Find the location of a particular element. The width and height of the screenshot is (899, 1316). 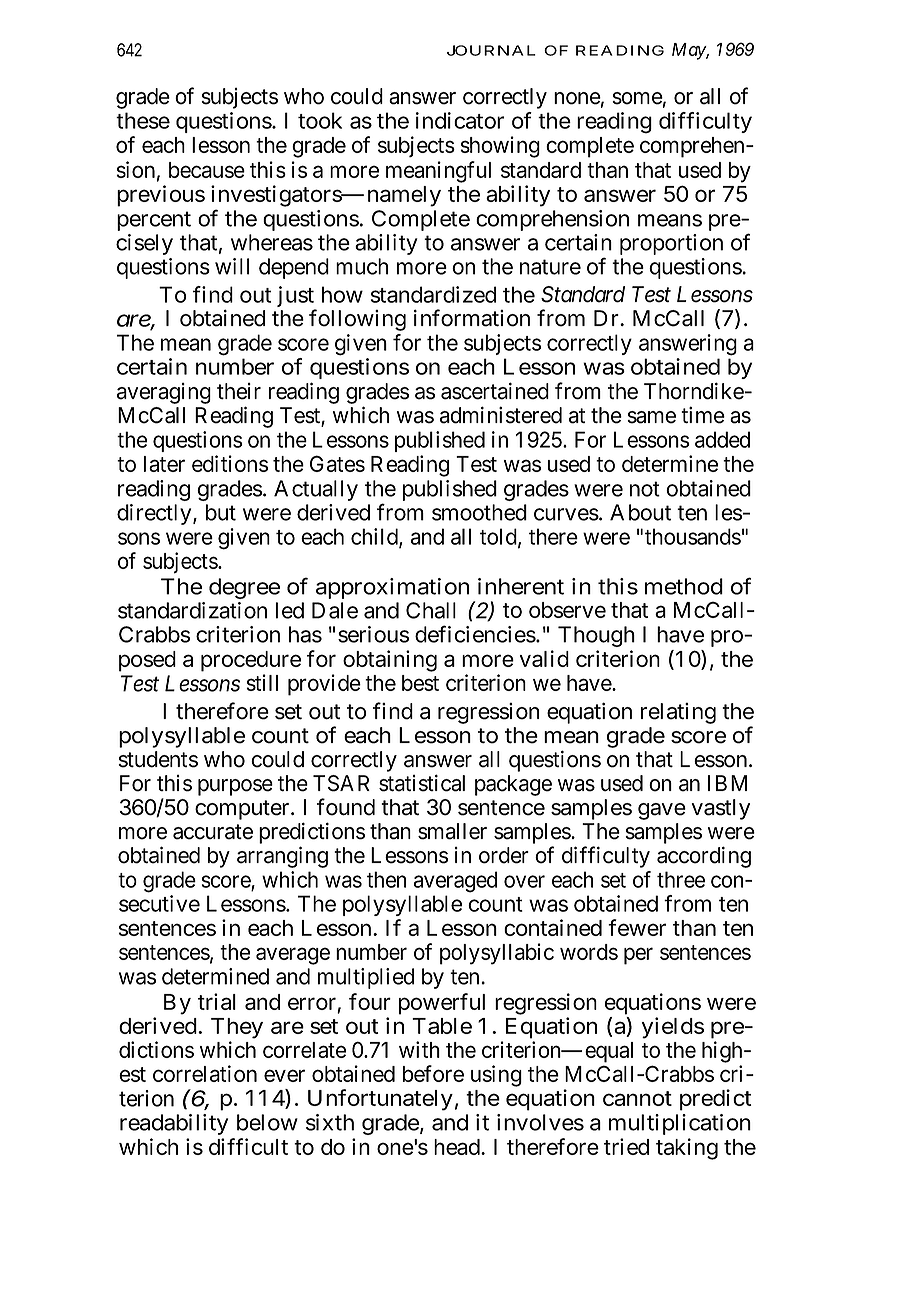

below is located at coordinates (267, 1122).
